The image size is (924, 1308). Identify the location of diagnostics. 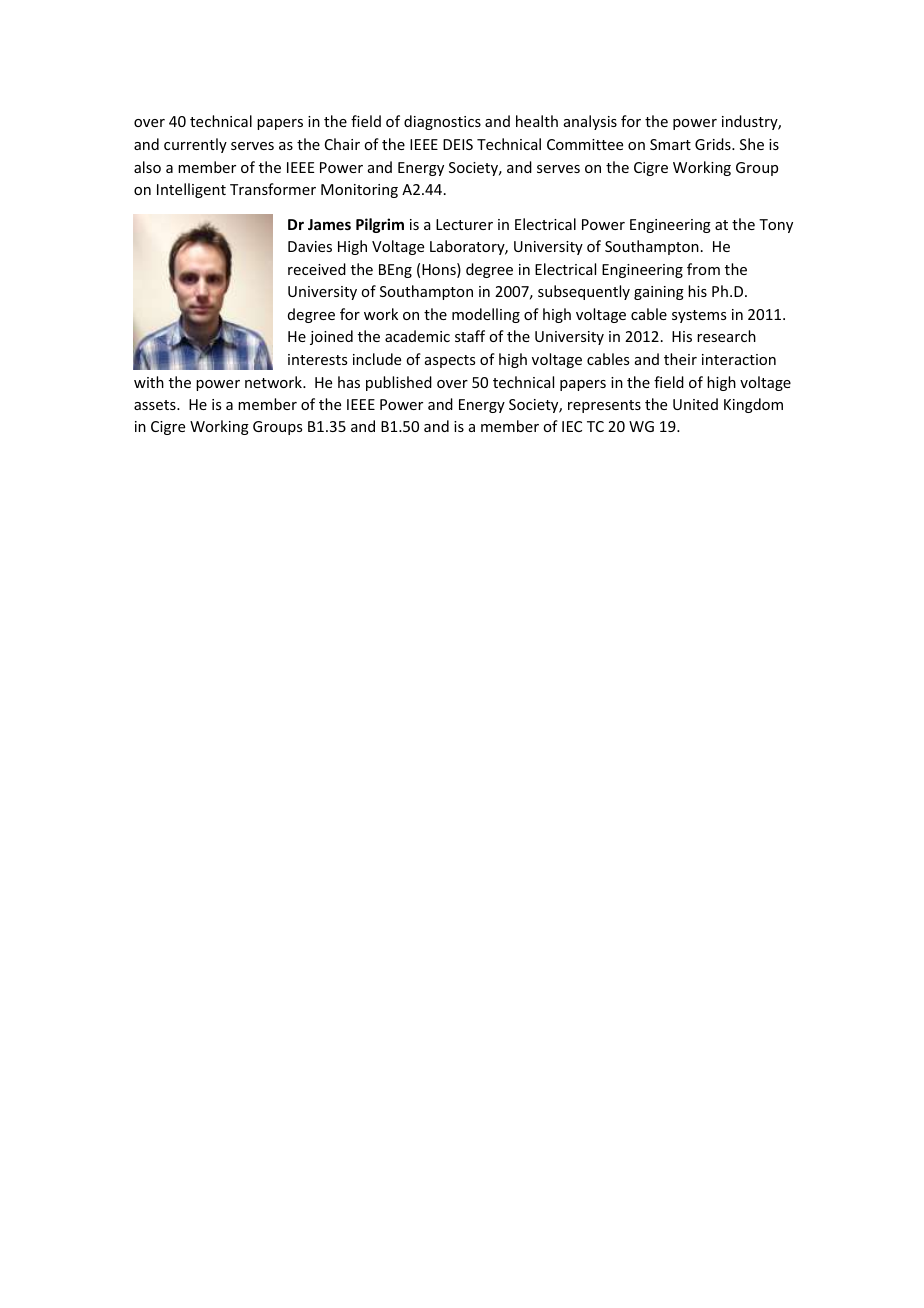
(442, 122).
